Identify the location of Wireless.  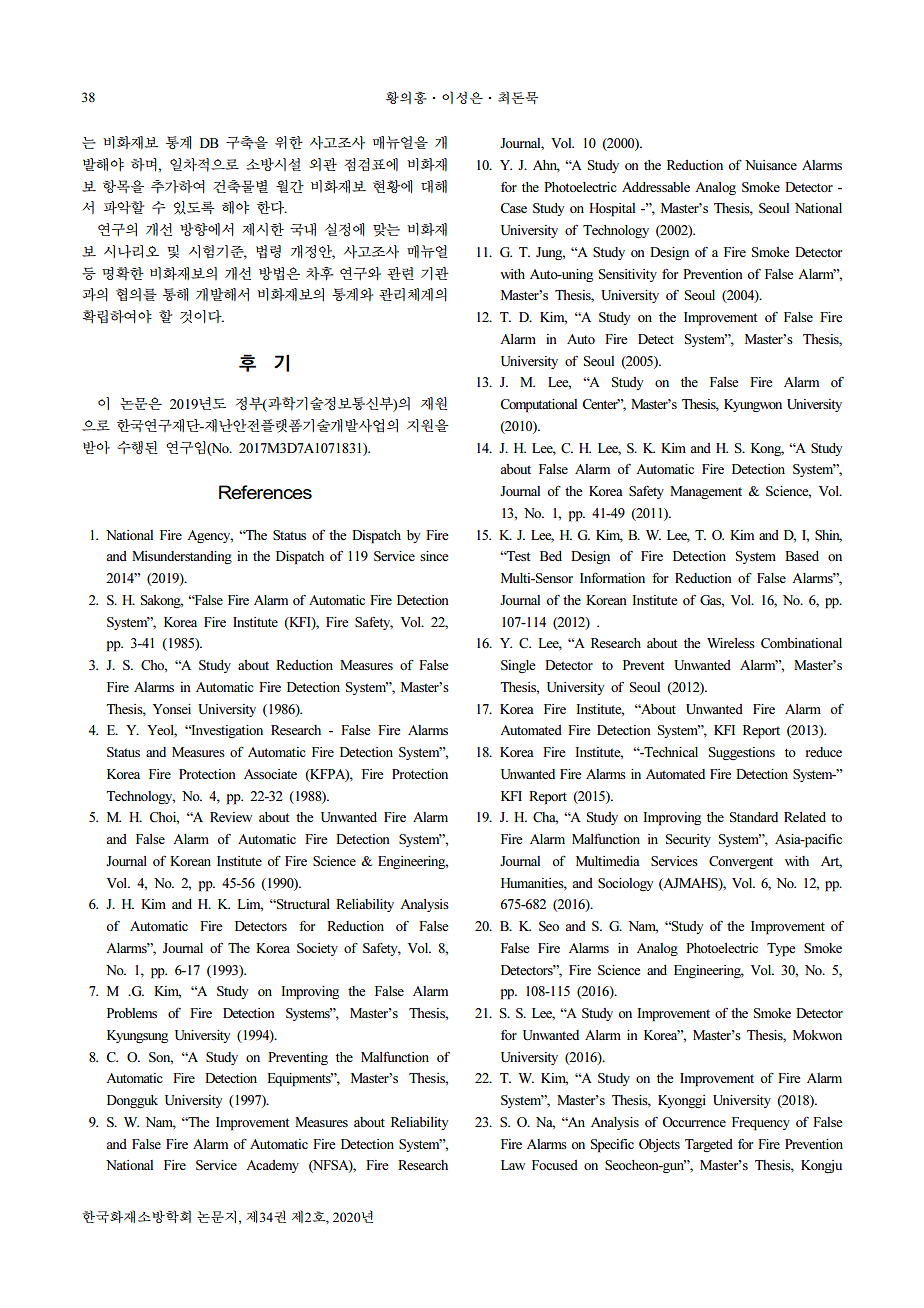
(731, 643).
